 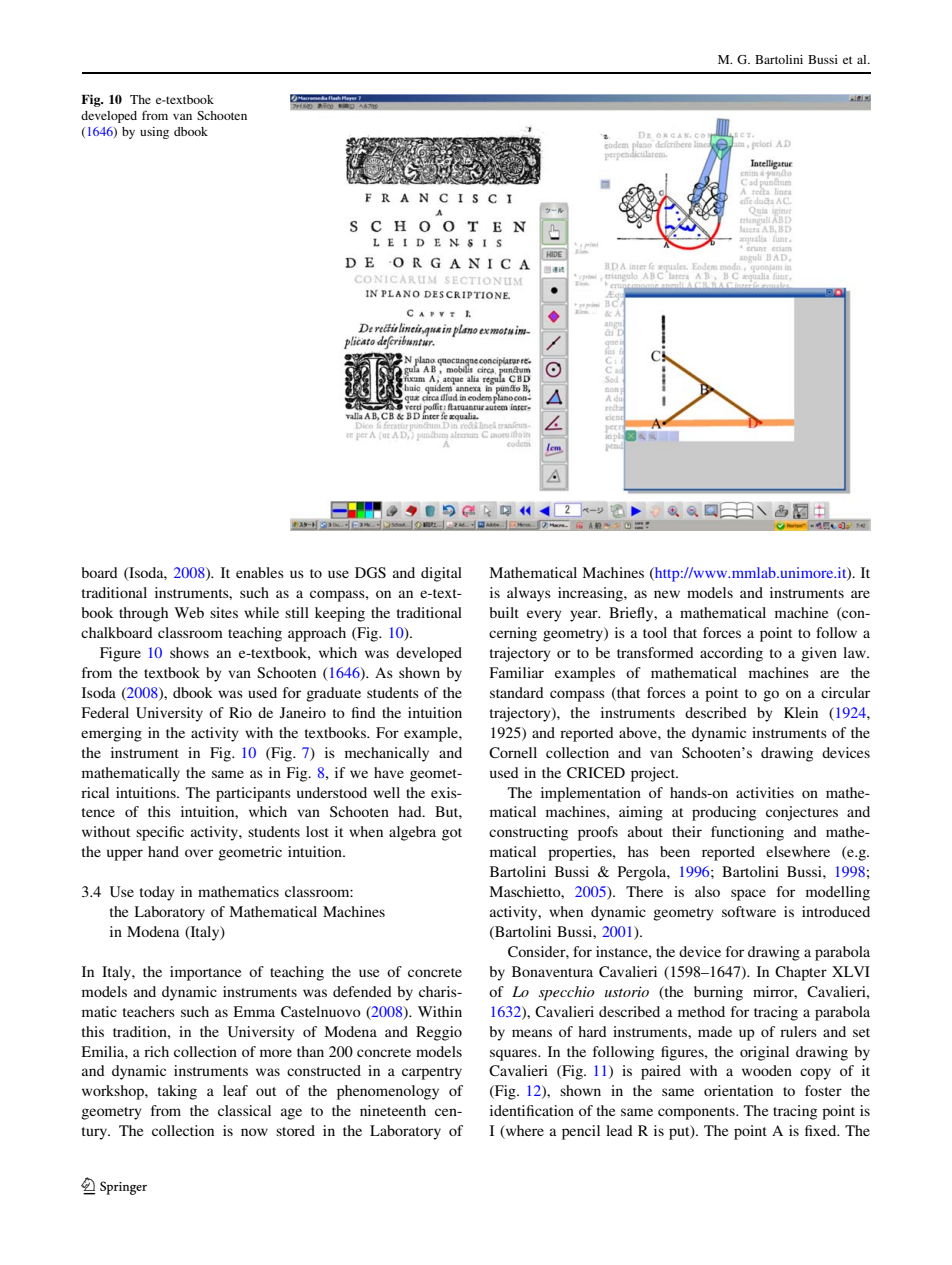 I want to click on according, so click(x=731, y=654).
